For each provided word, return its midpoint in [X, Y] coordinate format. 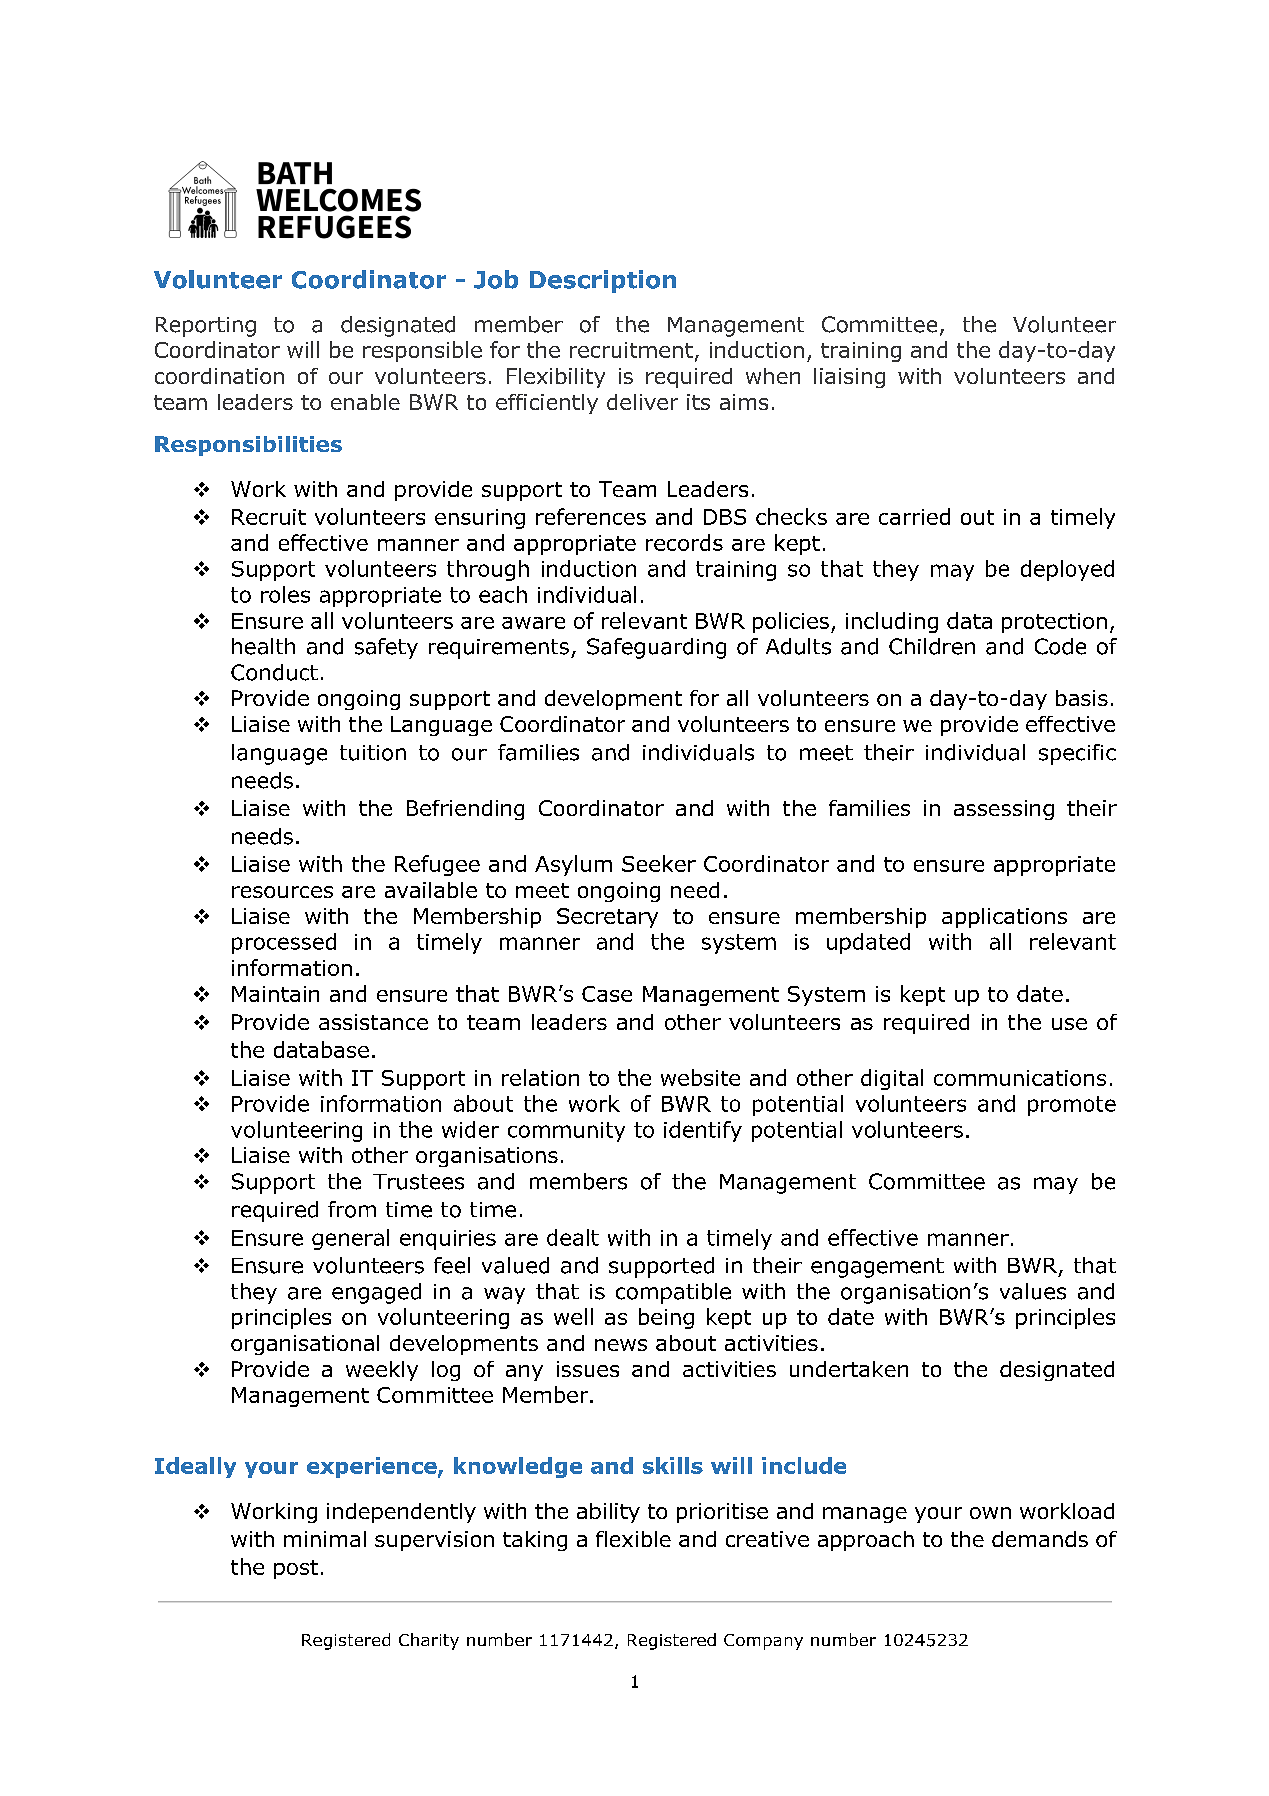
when [773, 376]
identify [703, 1131]
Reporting [206, 327]
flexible [633, 1539]
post [296, 1569]
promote [1072, 1106]
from [352, 1209]
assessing [1004, 810]
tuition [373, 753]
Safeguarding [656, 648]
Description [603, 281]
